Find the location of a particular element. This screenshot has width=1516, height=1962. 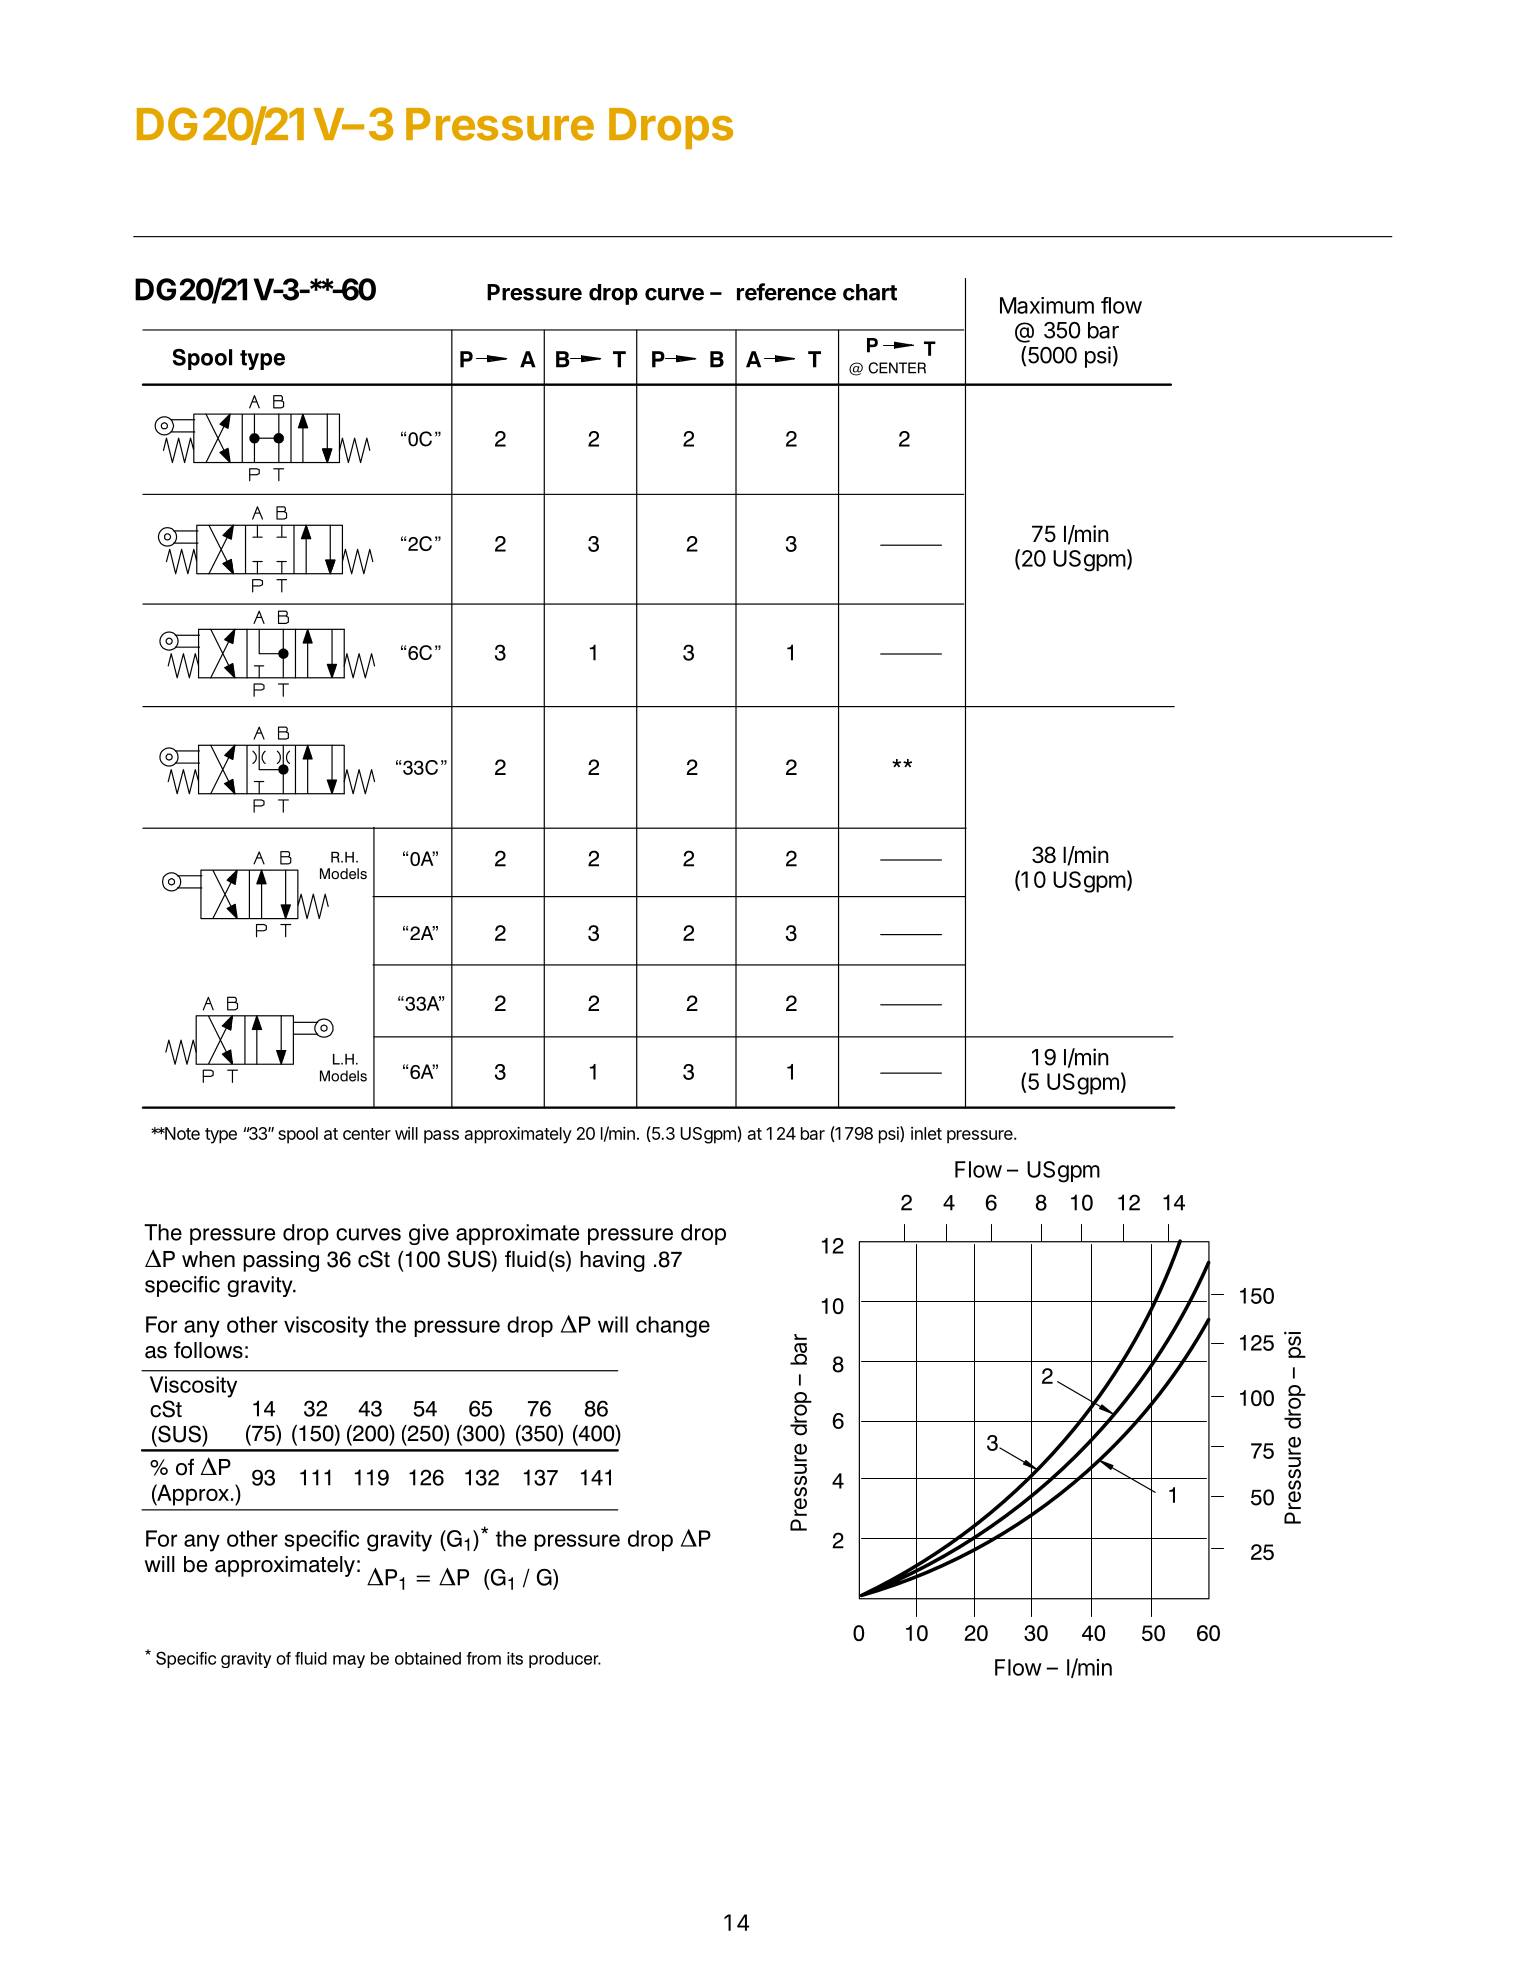

reference is located at coordinates (786, 292).
